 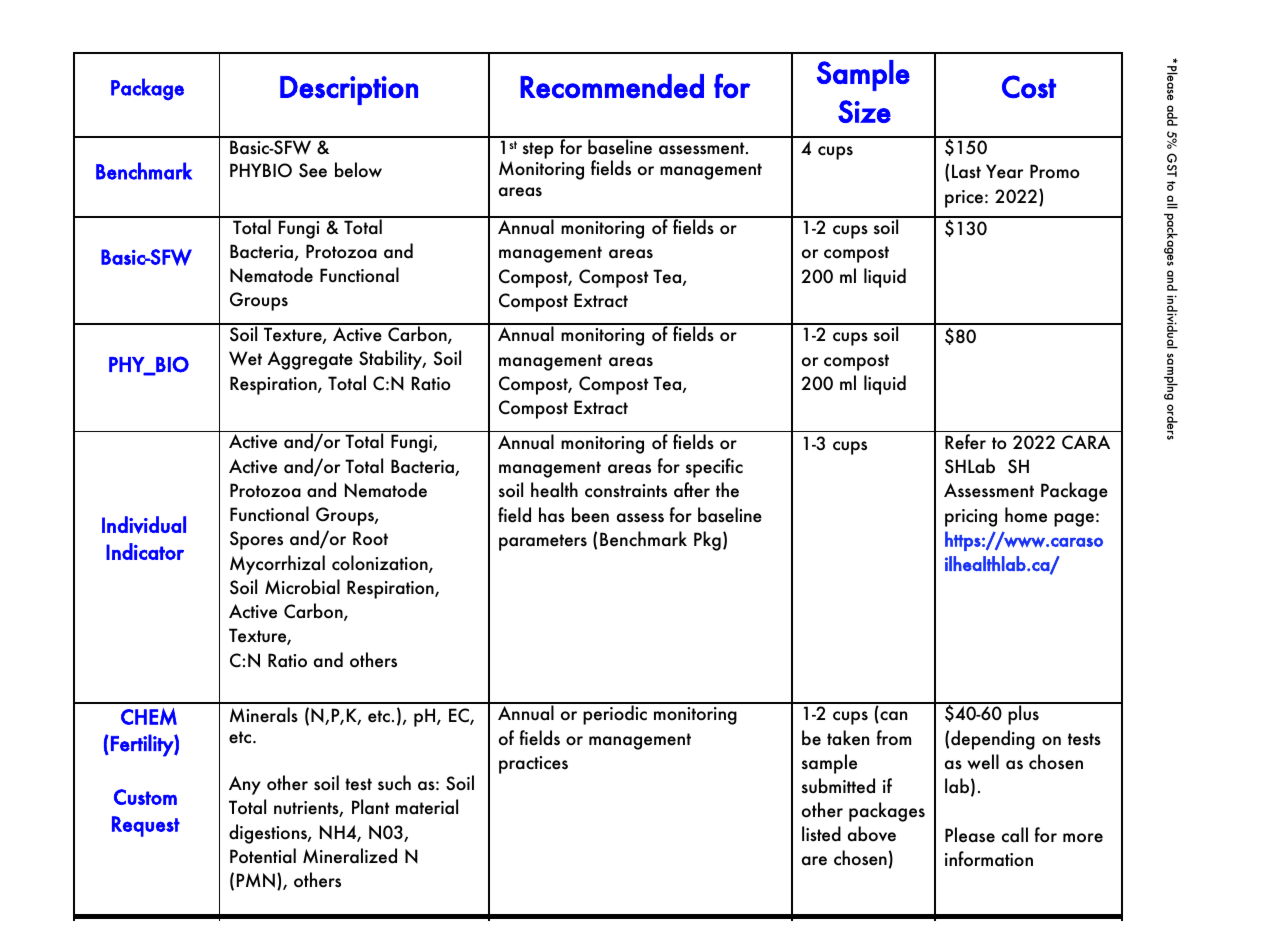 What do you see at coordinates (612, 86) in the screenshot?
I see `Recommended` at bounding box center [612, 86].
